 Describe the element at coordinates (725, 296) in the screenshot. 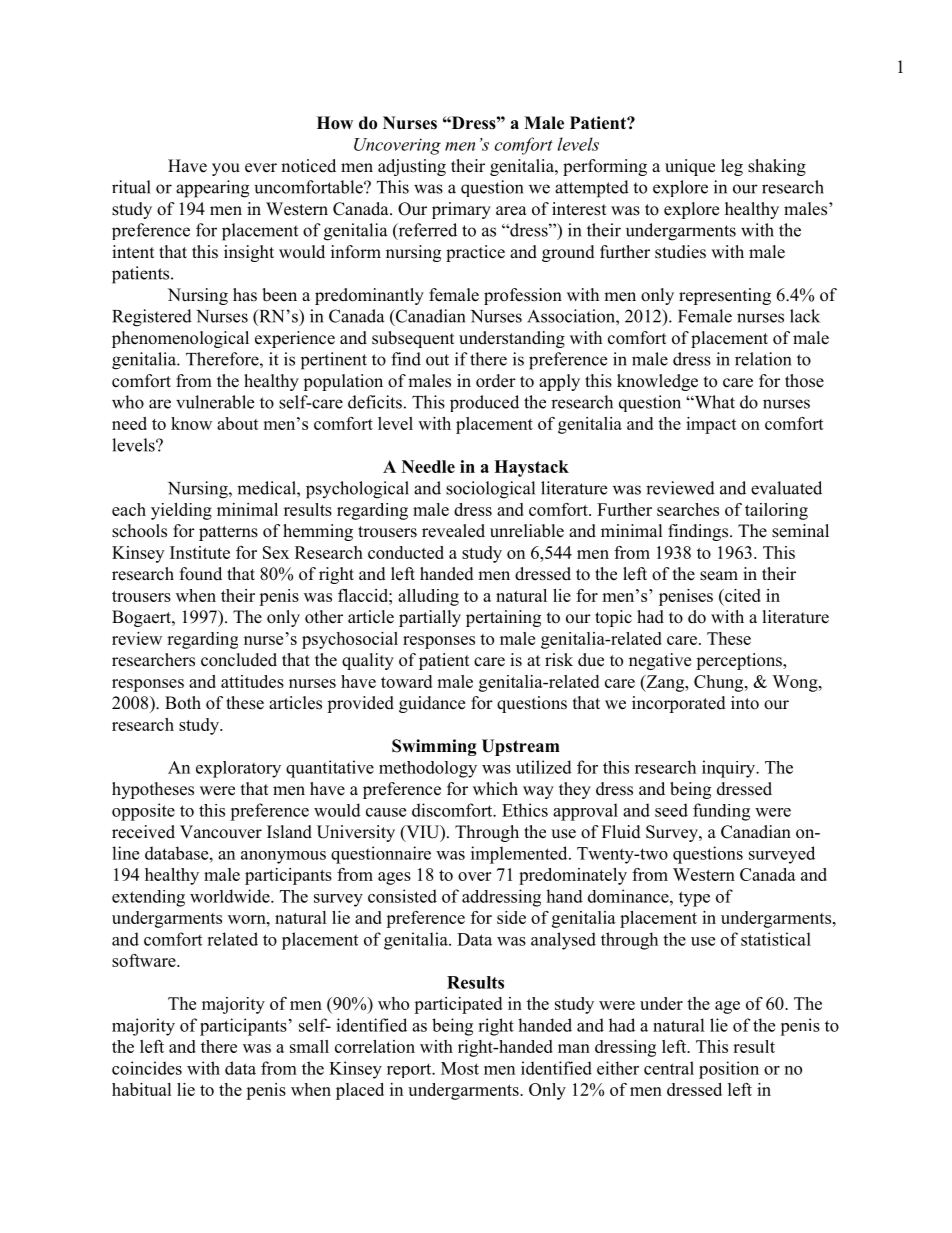

I see `representing` at that location.
